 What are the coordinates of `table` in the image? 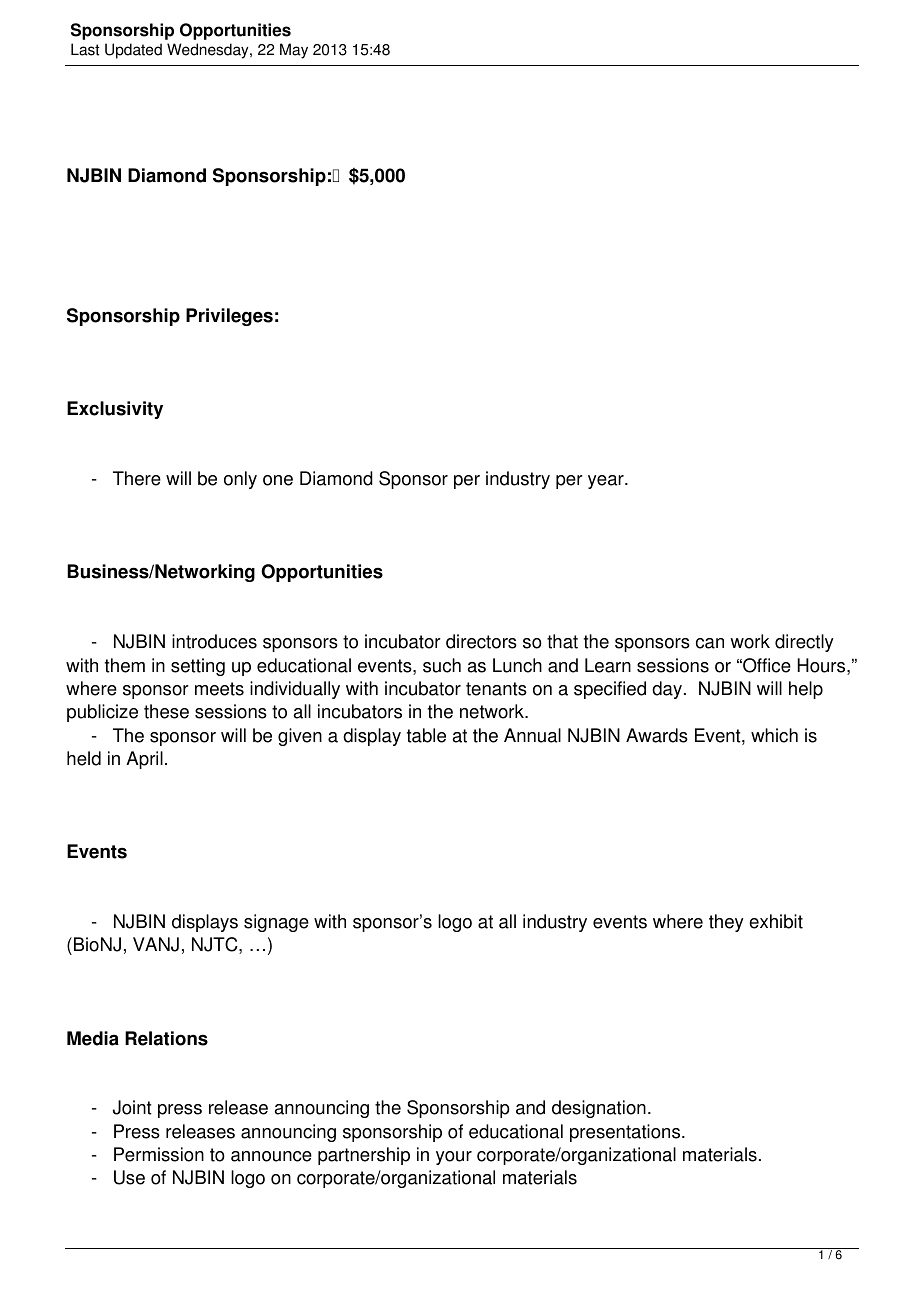 It's located at (426, 735).
